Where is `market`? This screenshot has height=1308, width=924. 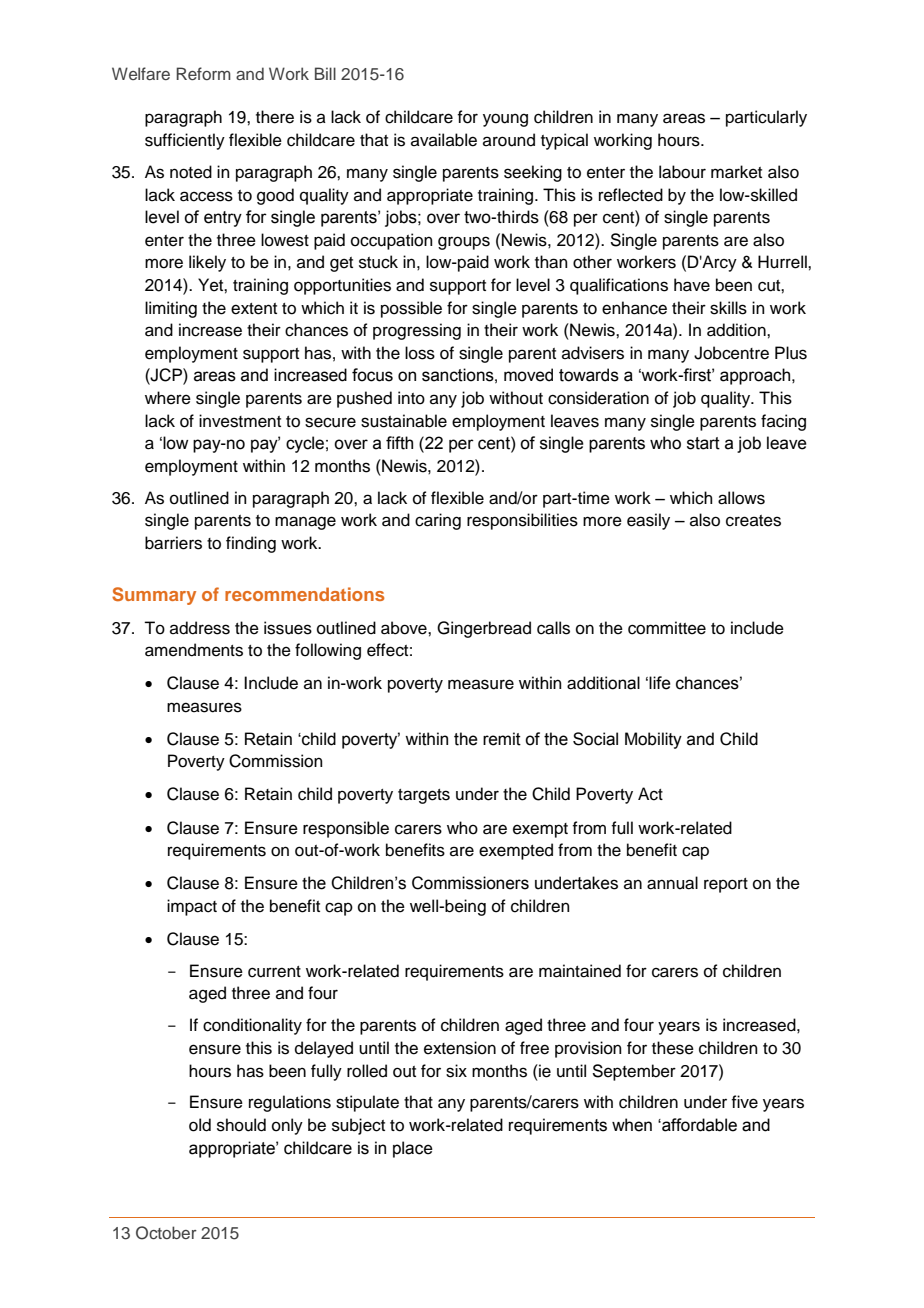 market is located at coordinates (736, 172).
